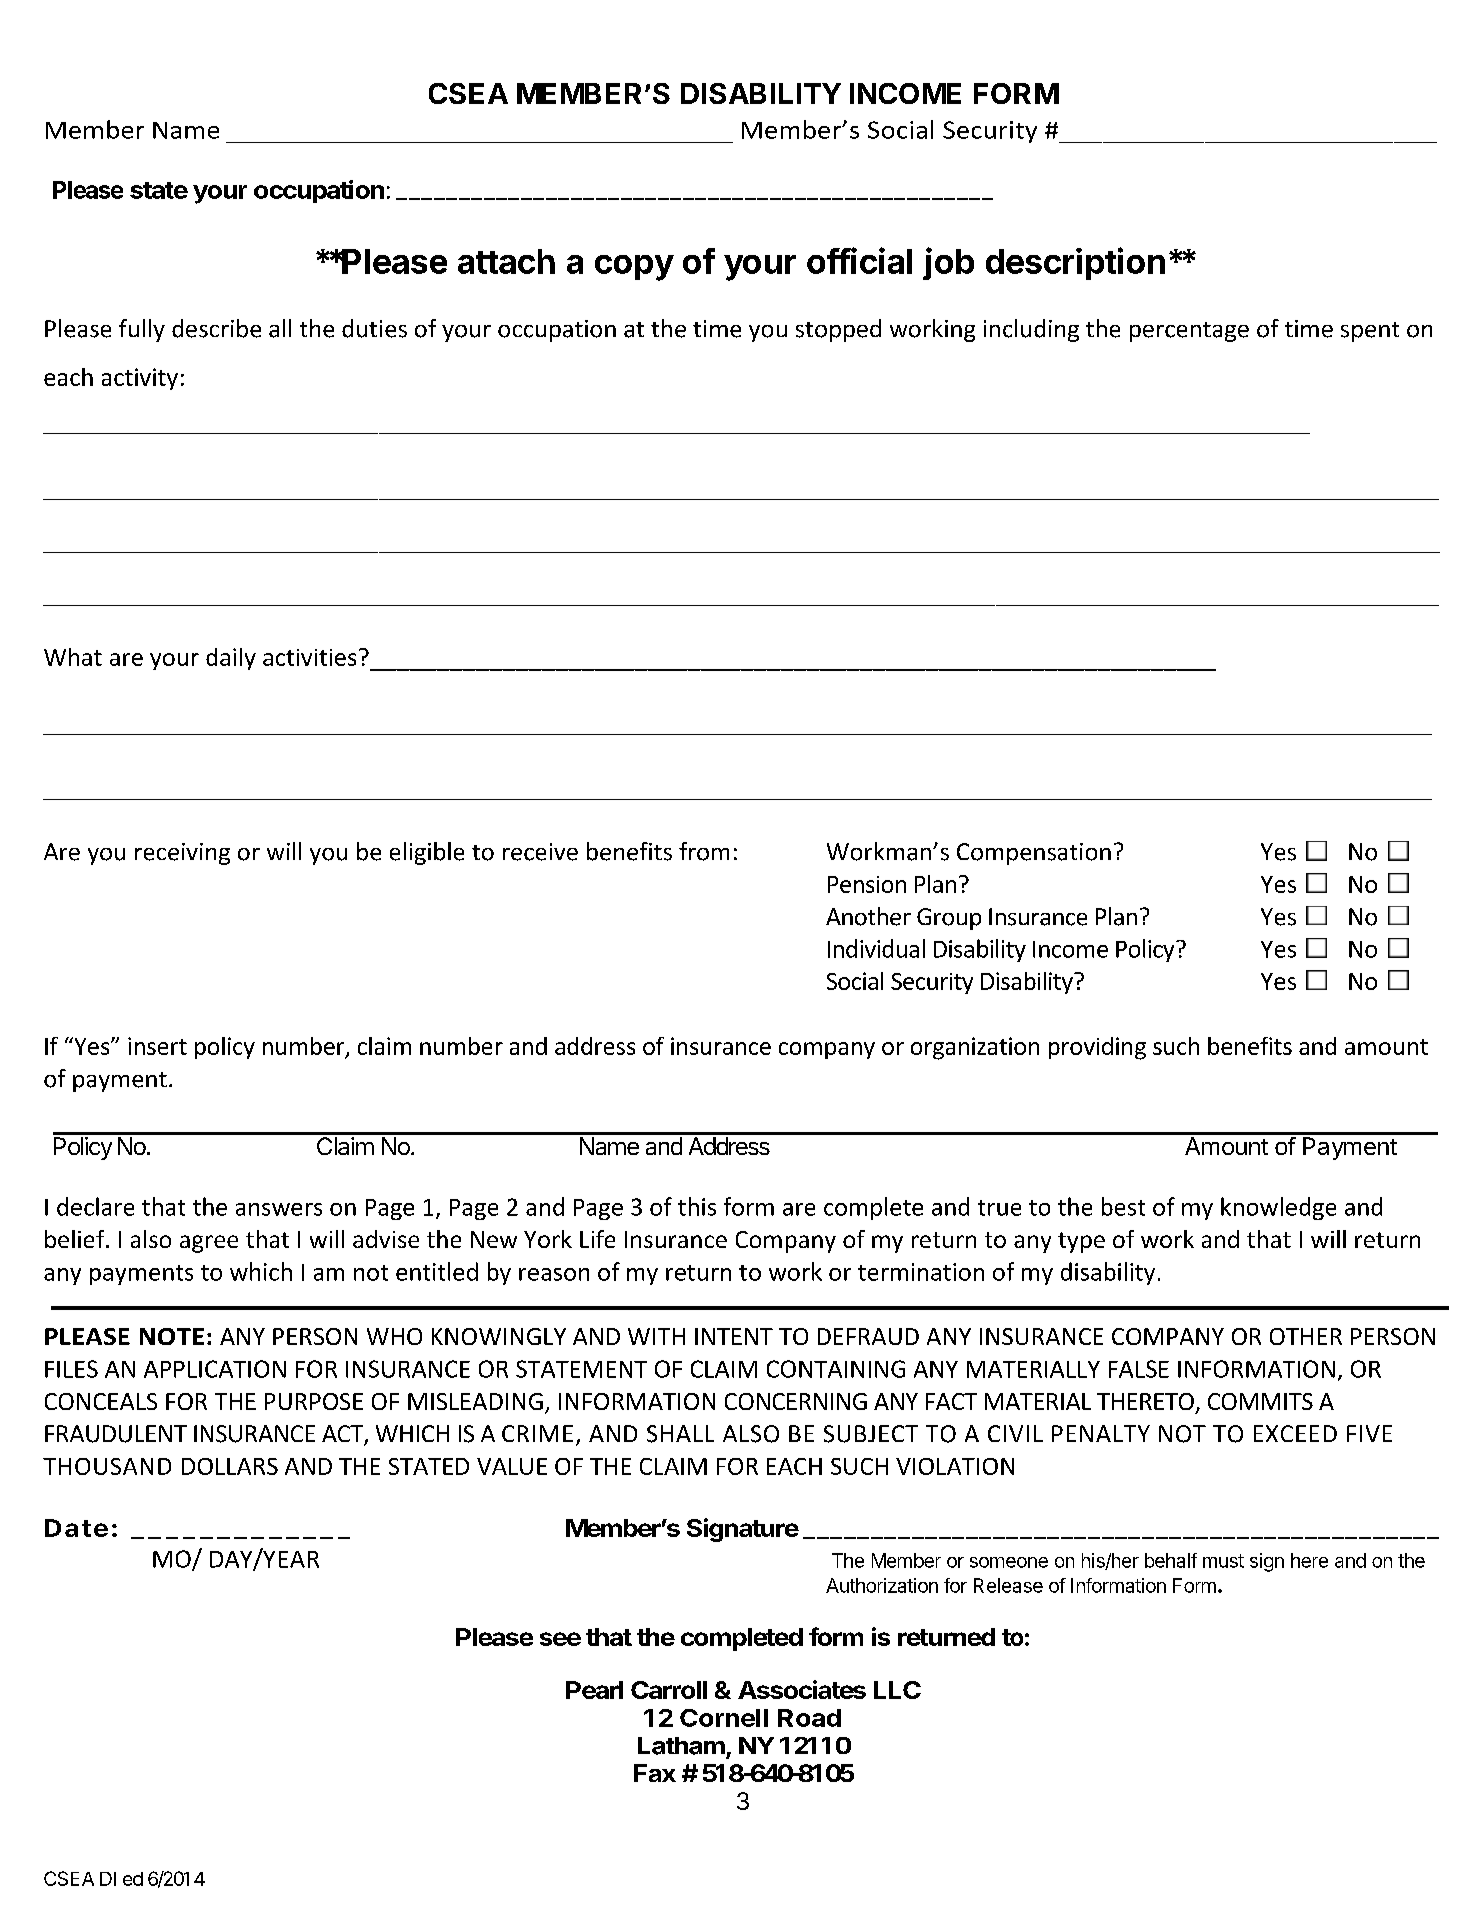 The height and width of the screenshot is (1912, 1478). What do you see at coordinates (157, 1046) in the screenshot?
I see `insert` at bounding box center [157, 1046].
